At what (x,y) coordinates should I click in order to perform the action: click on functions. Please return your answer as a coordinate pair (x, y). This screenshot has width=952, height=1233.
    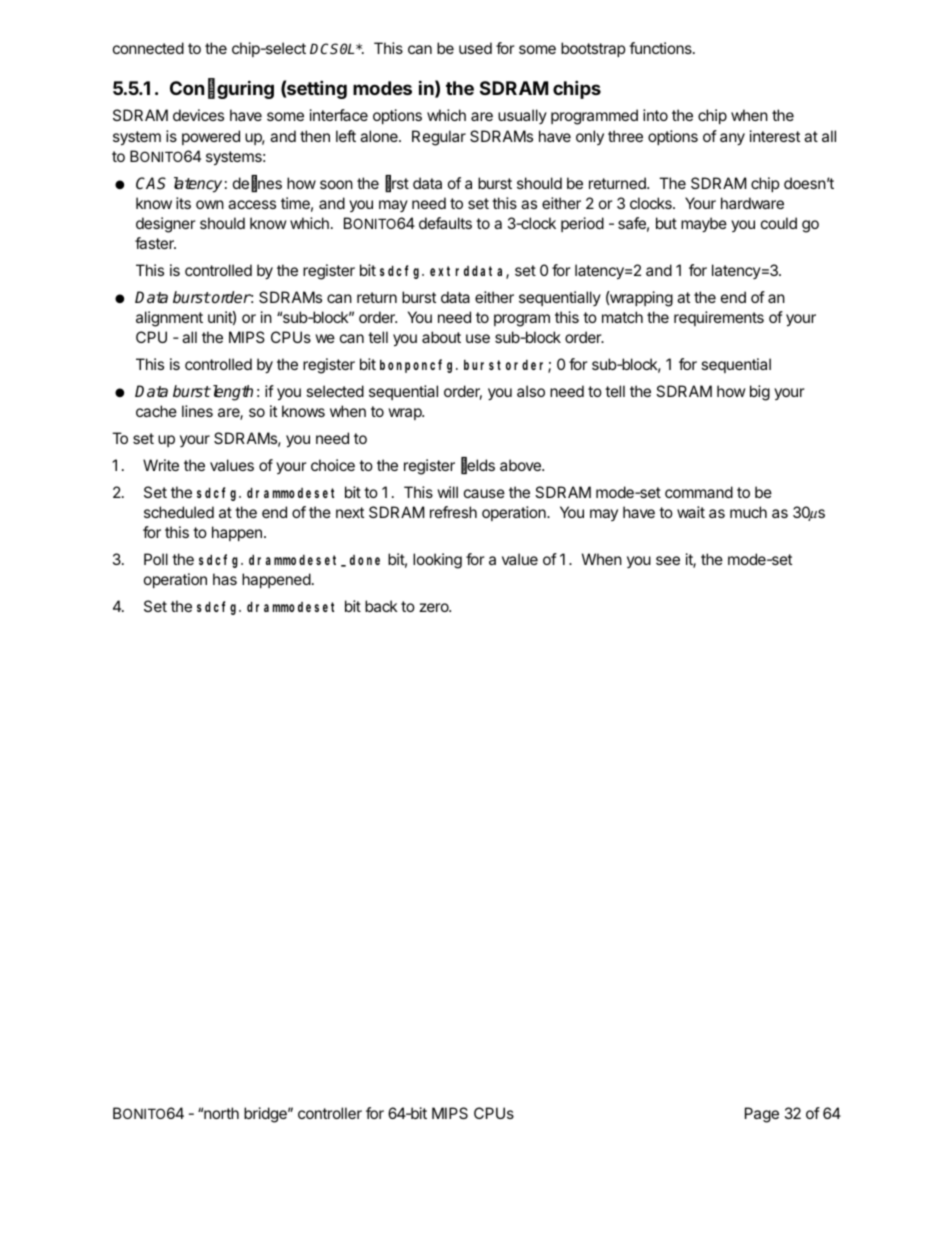
    Looking at the image, I should click on (661, 48).
